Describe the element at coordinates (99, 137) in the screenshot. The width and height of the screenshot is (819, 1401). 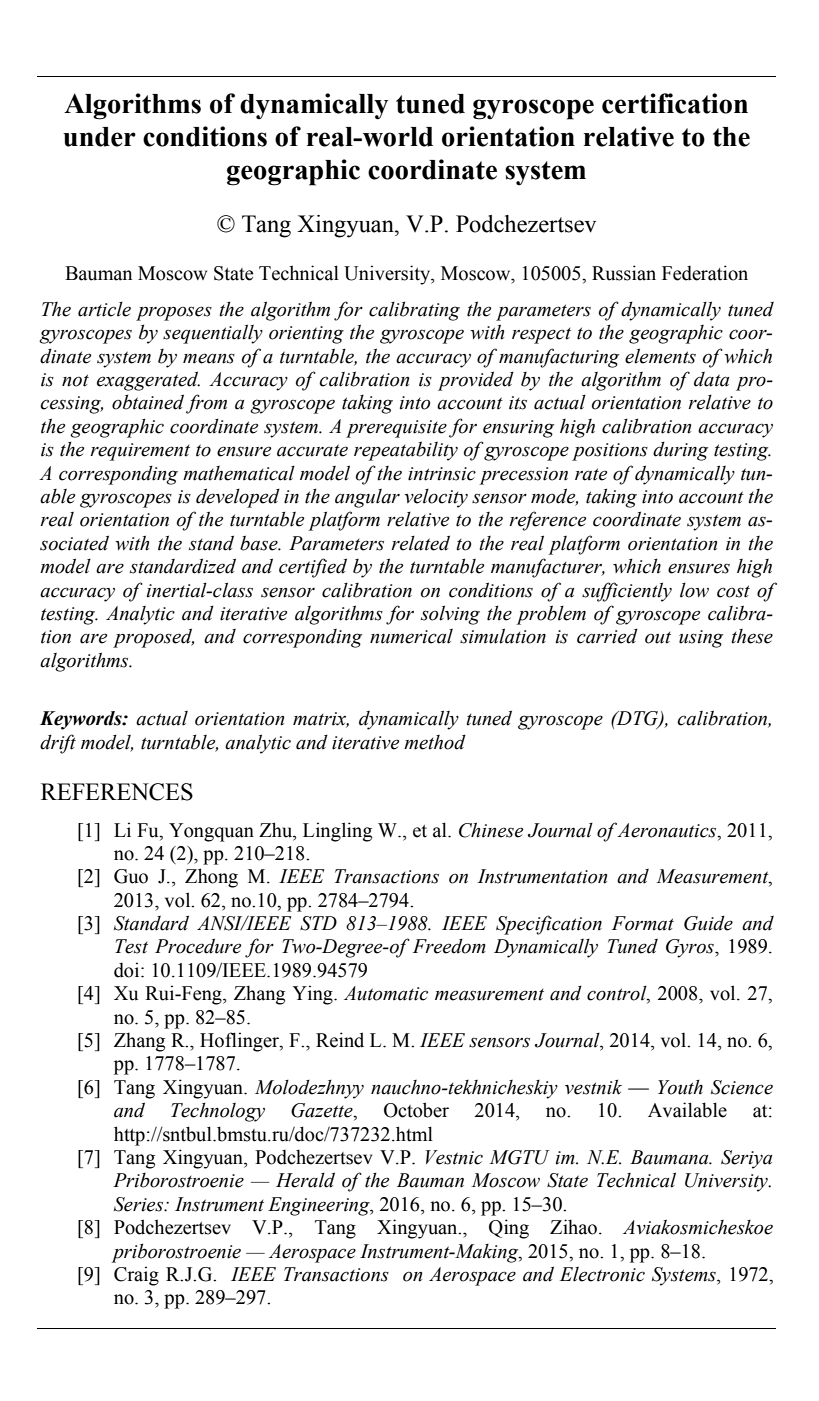
I see `under` at that location.
